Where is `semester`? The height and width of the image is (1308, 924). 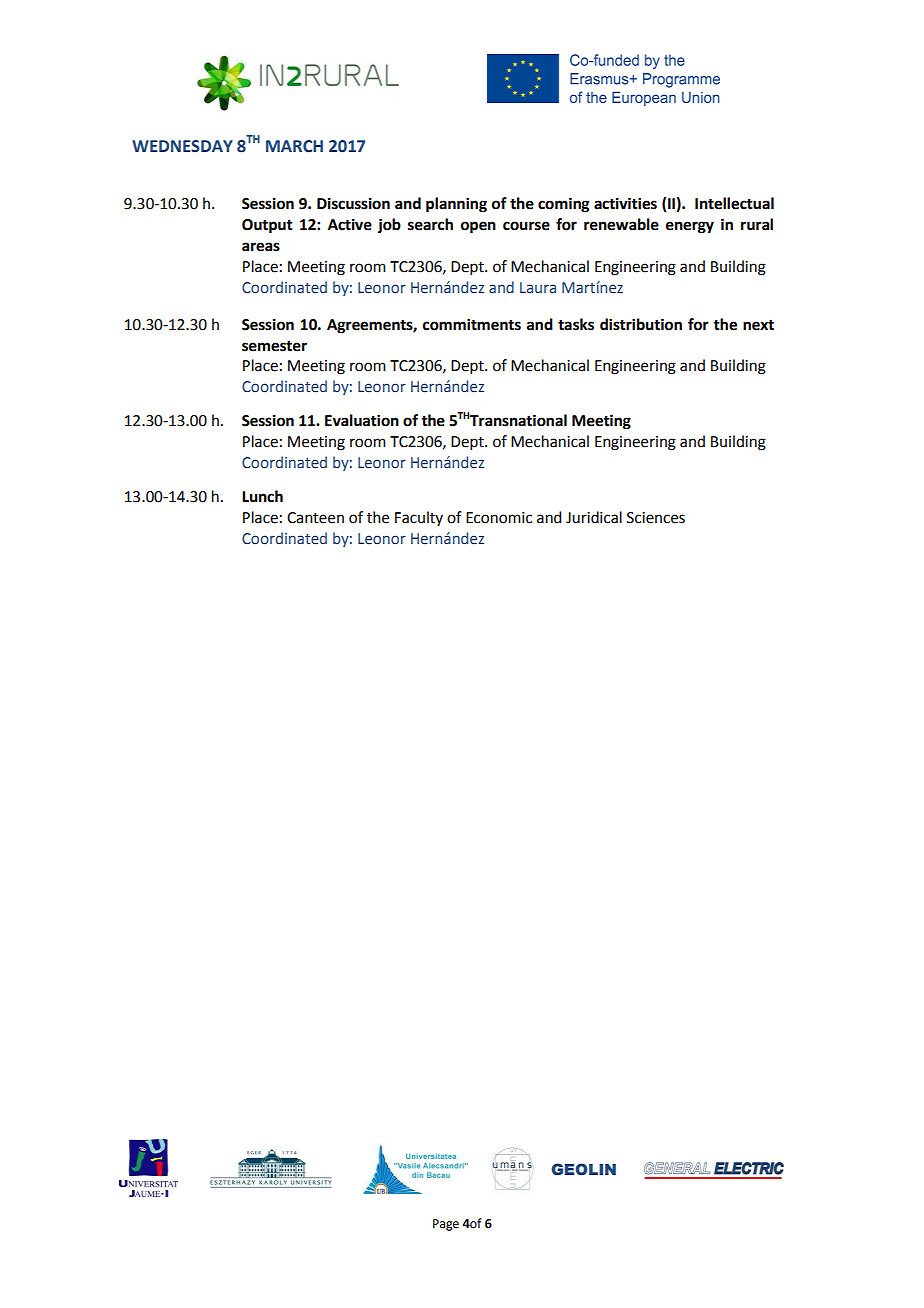 semester is located at coordinates (274, 346).
